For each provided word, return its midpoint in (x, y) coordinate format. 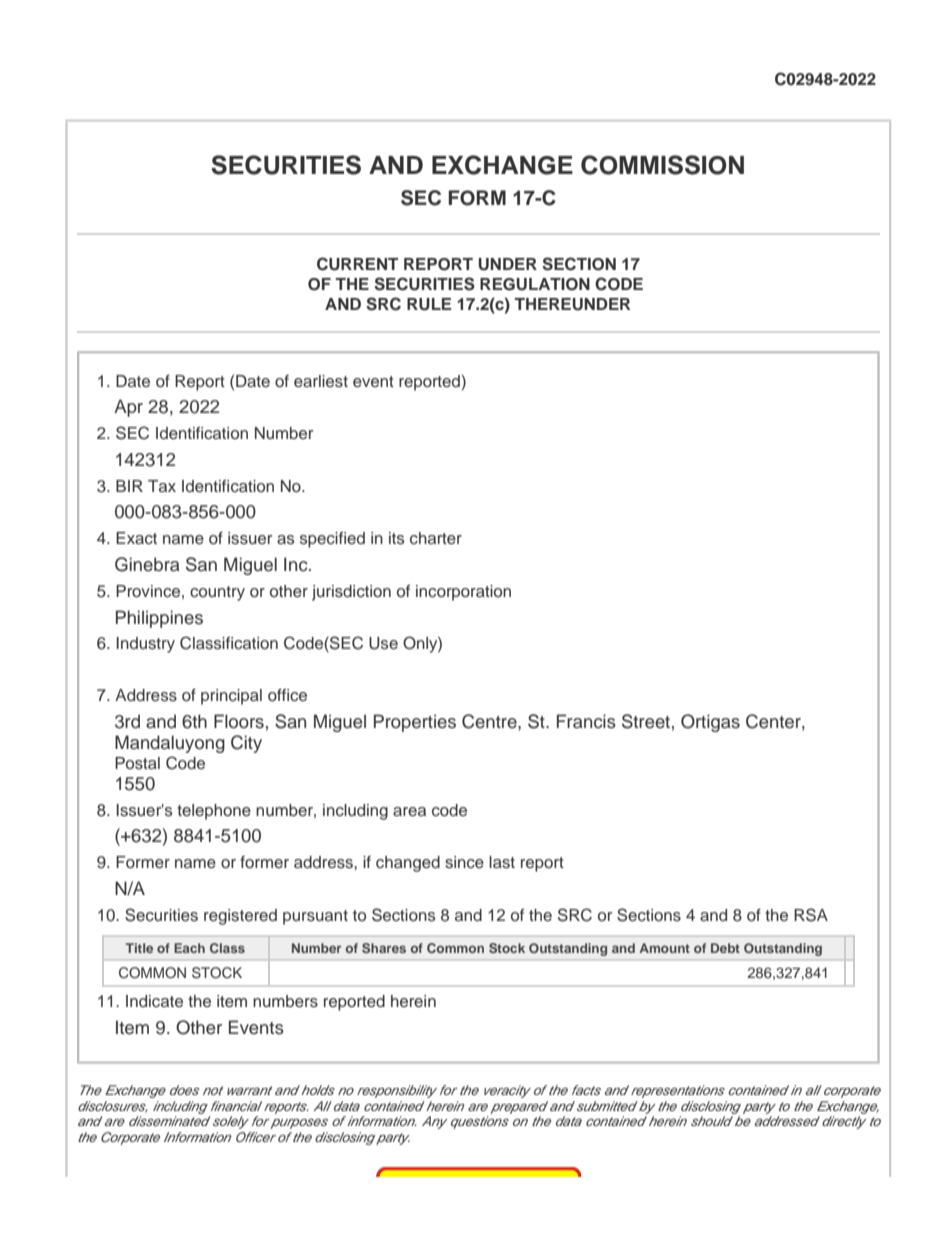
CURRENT (357, 264)
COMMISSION (662, 165)
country (217, 593)
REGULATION (535, 284)
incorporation (463, 593)
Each (189, 948)
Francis (586, 721)
